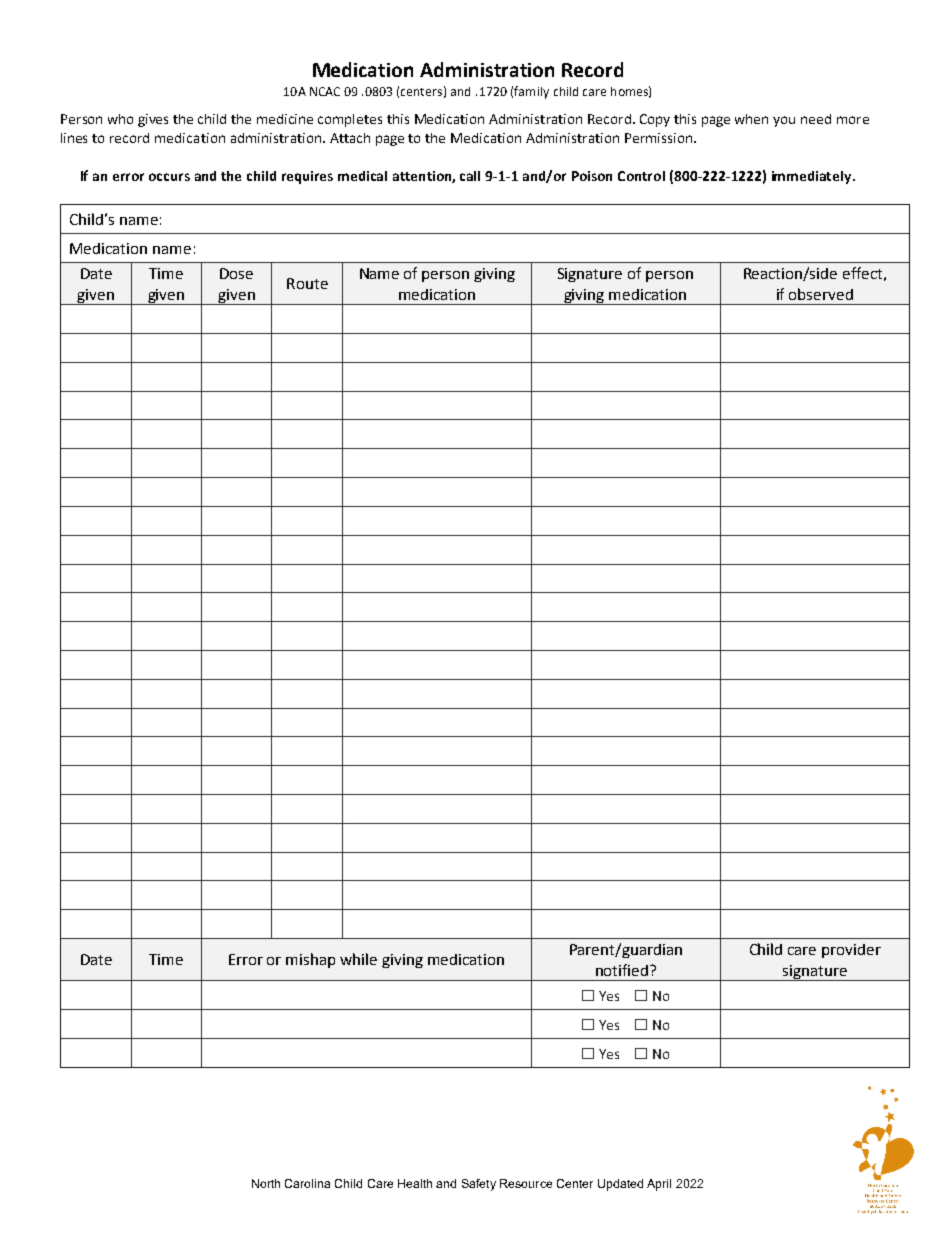 The height and width of the screenshot is (1233, 952). What do you see at coordinates (236, 273) in the screenshot?
I see `Dose` at bounding box center [236, 273].
